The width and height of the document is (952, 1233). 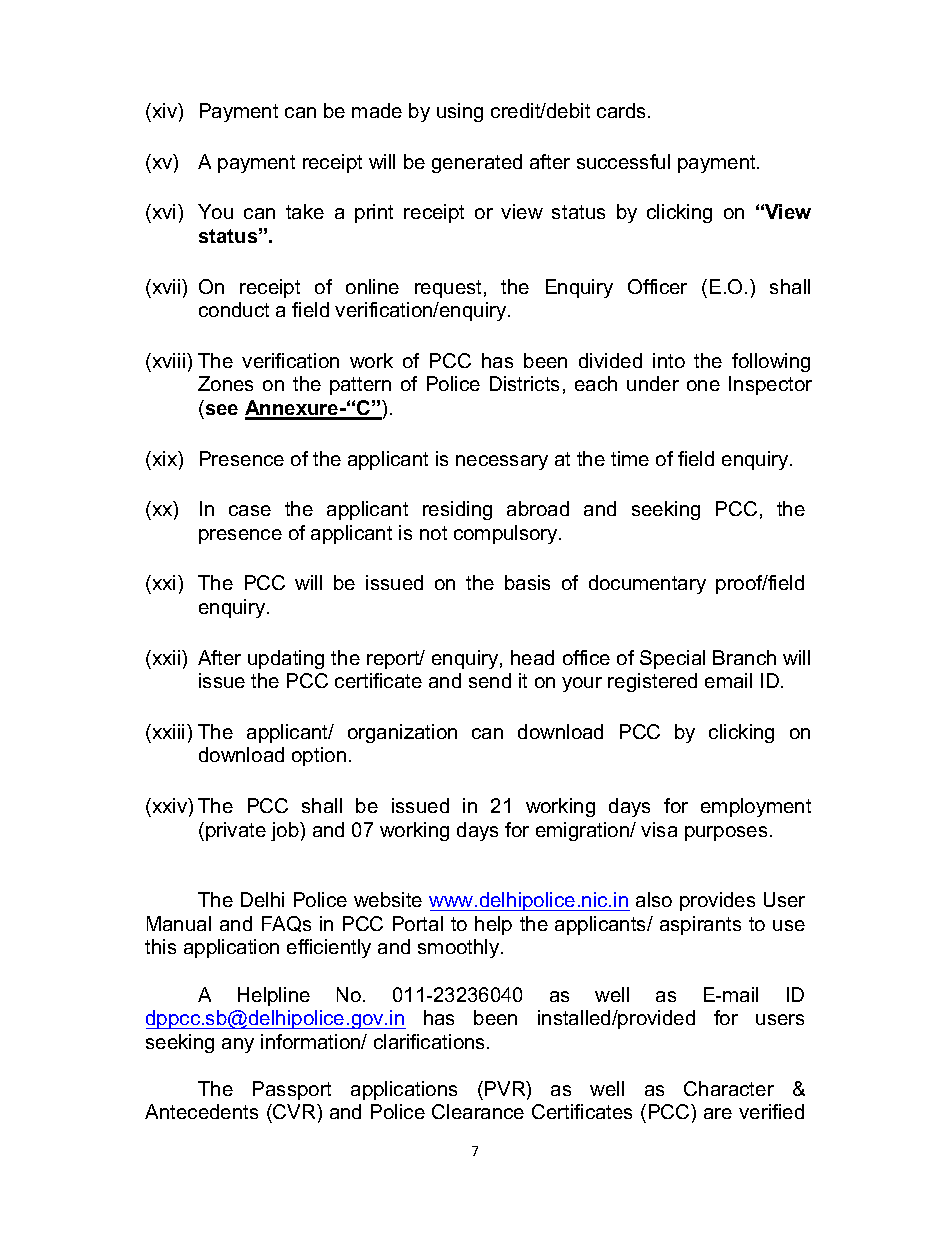 What do you see at coordinates (478, 1111) in the document?
I see `Clearance` at bounding box center [478, 1111].
